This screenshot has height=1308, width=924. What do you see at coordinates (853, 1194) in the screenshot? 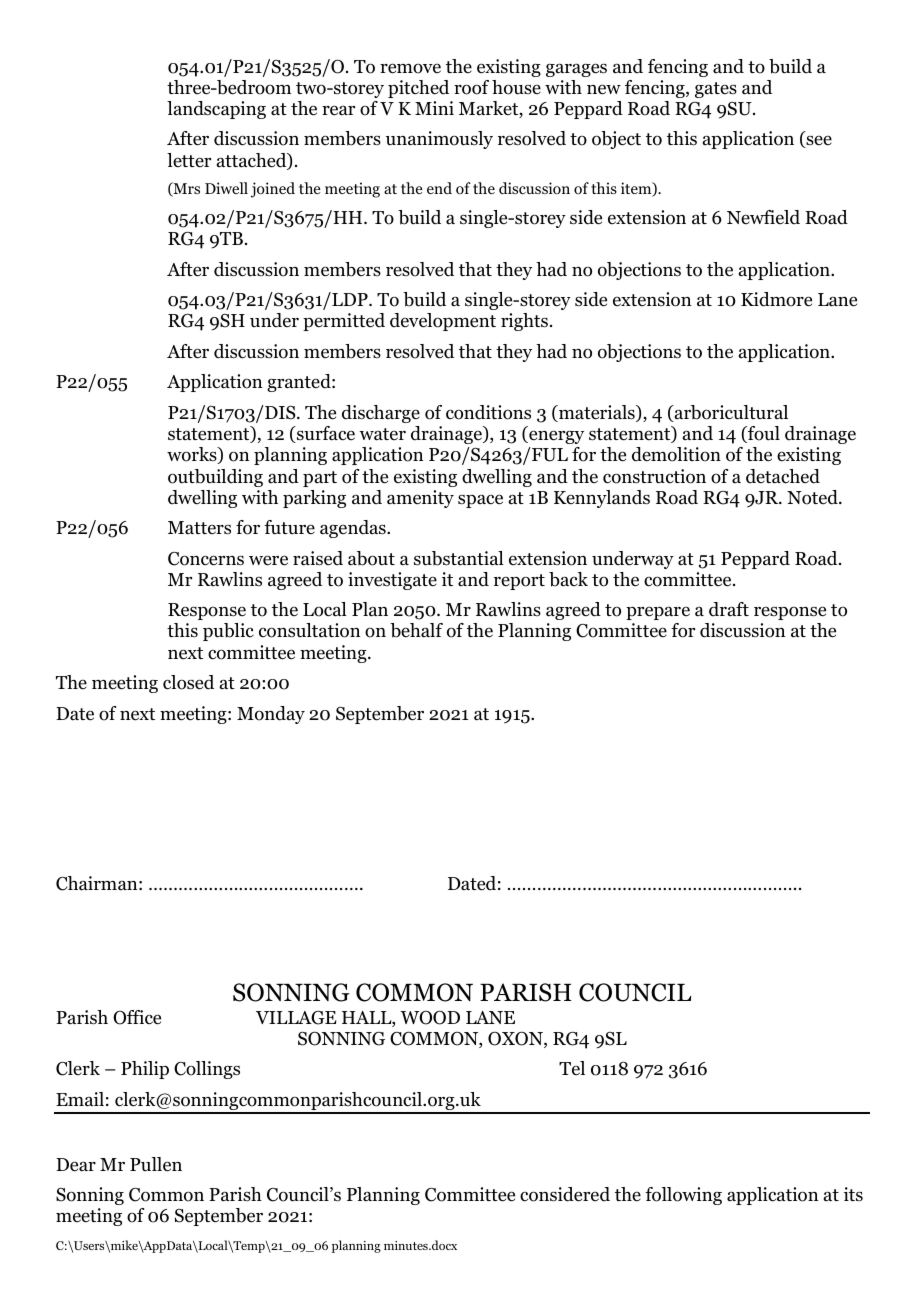
I see `its` at bounding box center [853, 1194].
